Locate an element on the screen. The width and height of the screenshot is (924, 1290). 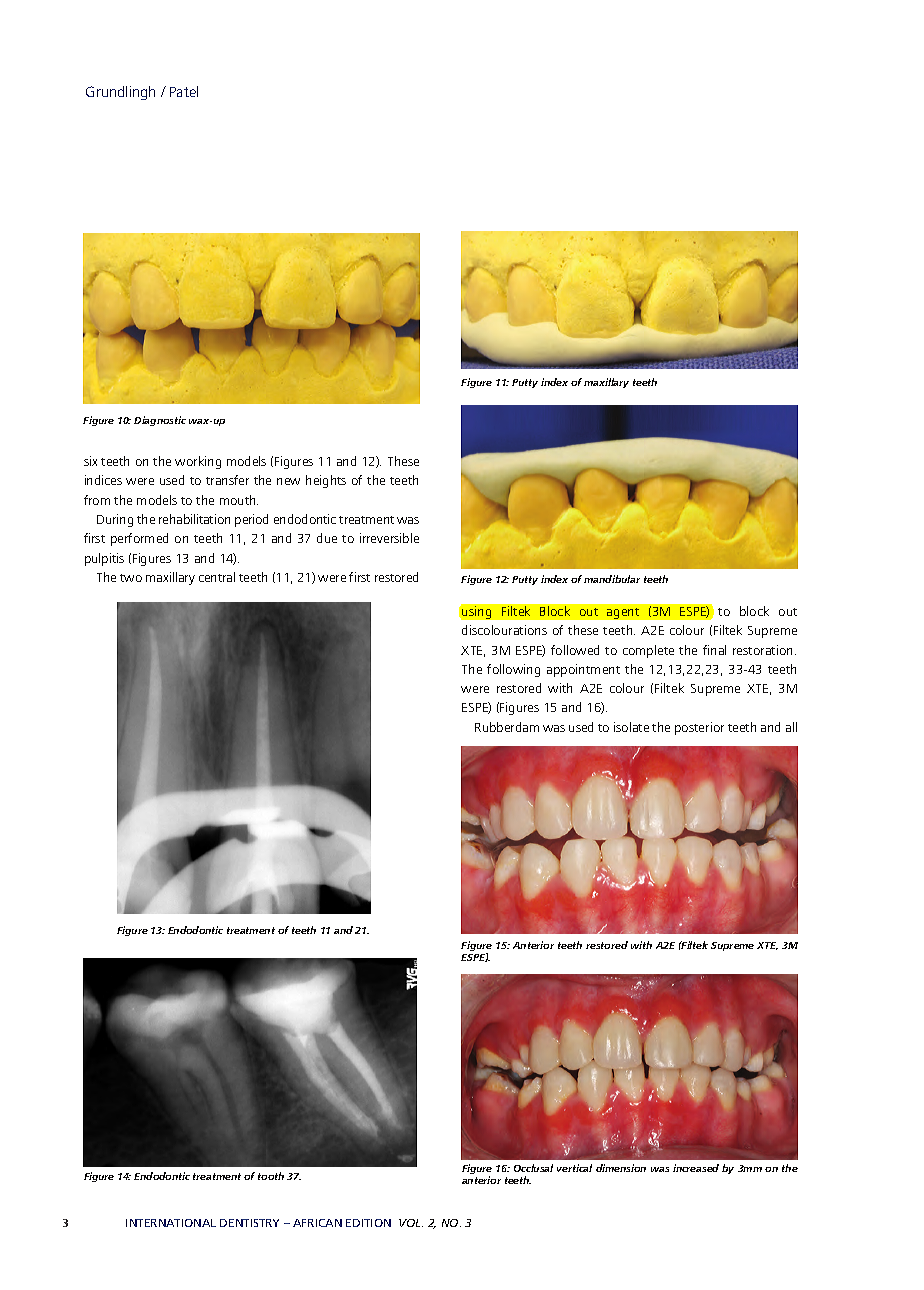
final is located at coordinates (714, 650).
